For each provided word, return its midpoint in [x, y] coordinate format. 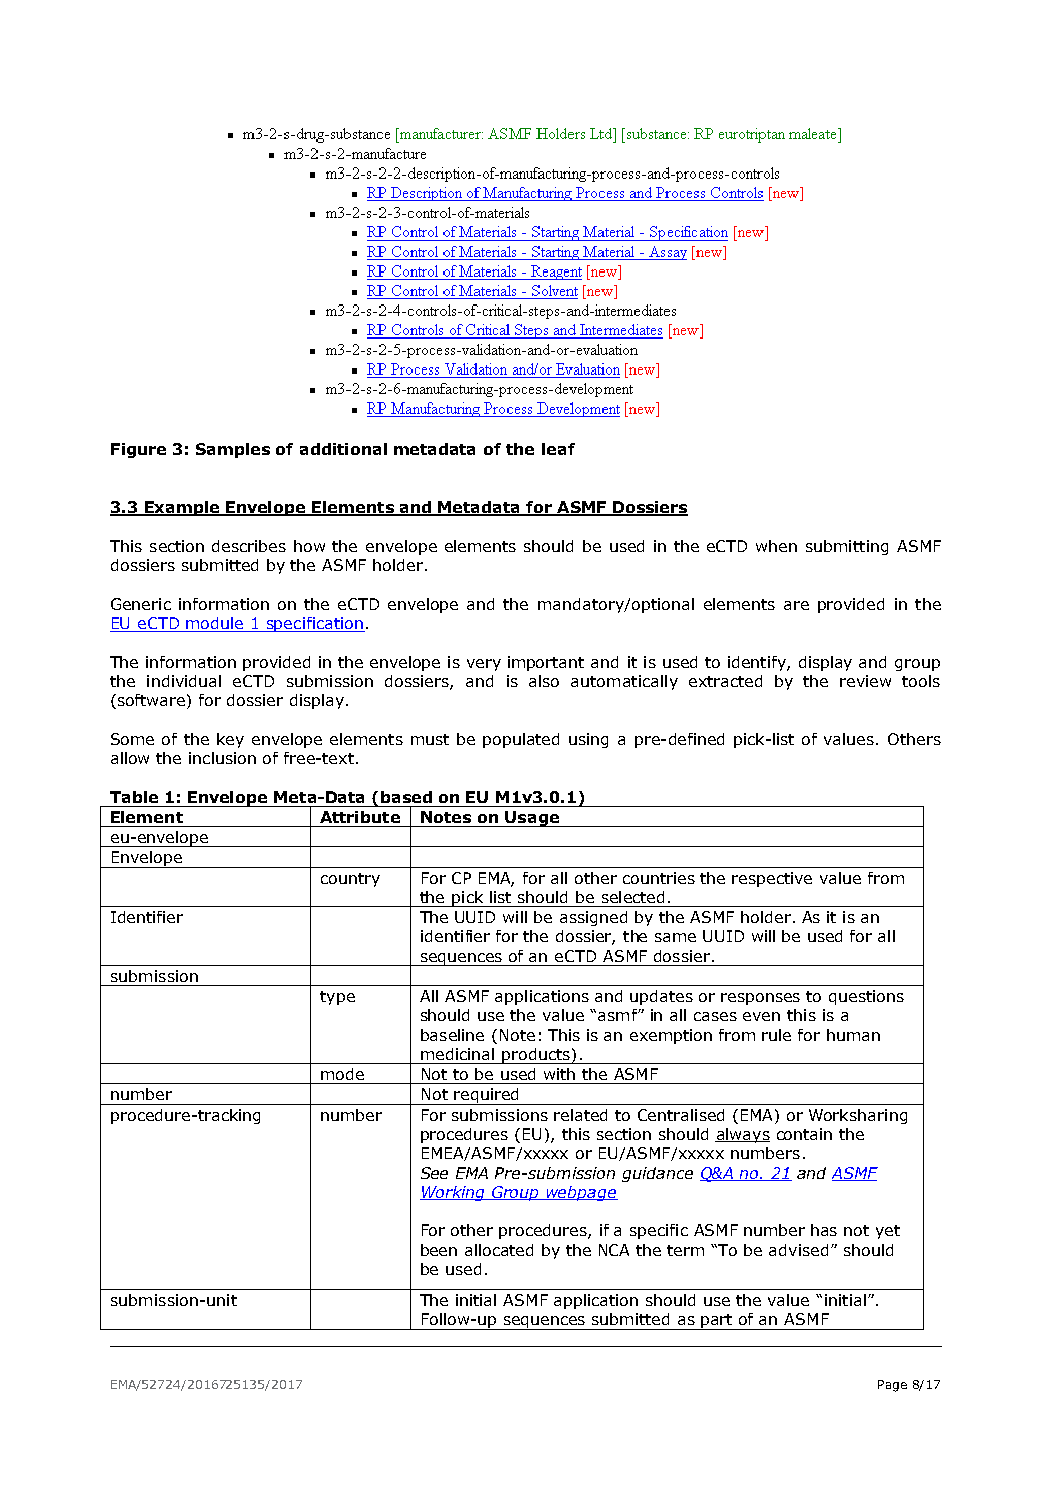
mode [342, 1074]
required [486, 1096]
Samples [233, 450]
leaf [558, 449]
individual [184, 681]
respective [772, 879]
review [865, 681]
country [350, 880]
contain [804, 1134]
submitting [847, 547]
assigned [593, 918]
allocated [499, 1250]
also [544, 681]
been [439, 1250]
